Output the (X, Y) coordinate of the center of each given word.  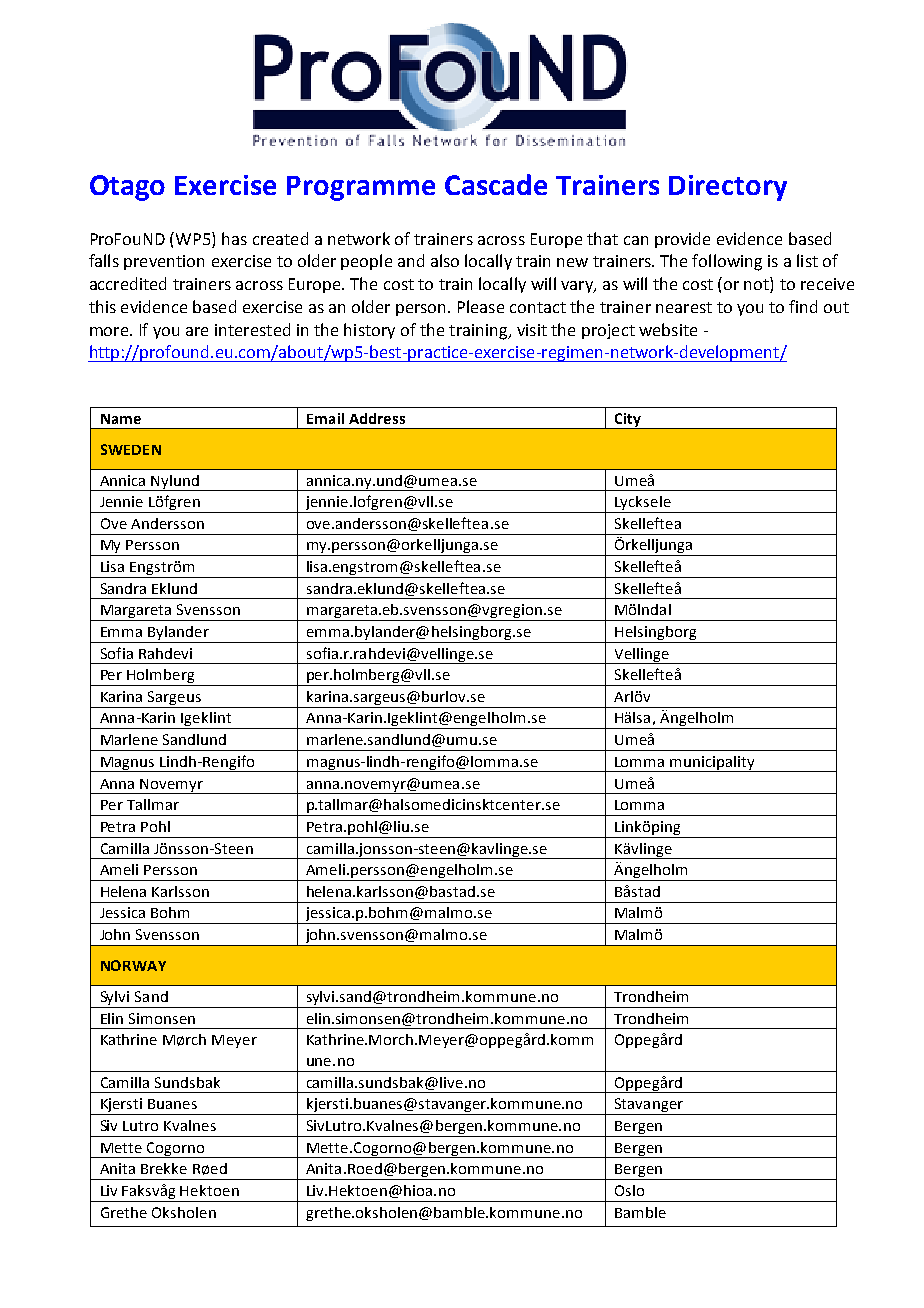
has (234, 238)
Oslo (629, 1190)
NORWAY (133, 965)
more (110, 331)
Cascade (496, 184)
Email (325, 418)
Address (377, 418)
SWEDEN (131, 449)
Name (121, 419)
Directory (728, 188)
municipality (712, 764)
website (668, 329)
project (608, 331)
